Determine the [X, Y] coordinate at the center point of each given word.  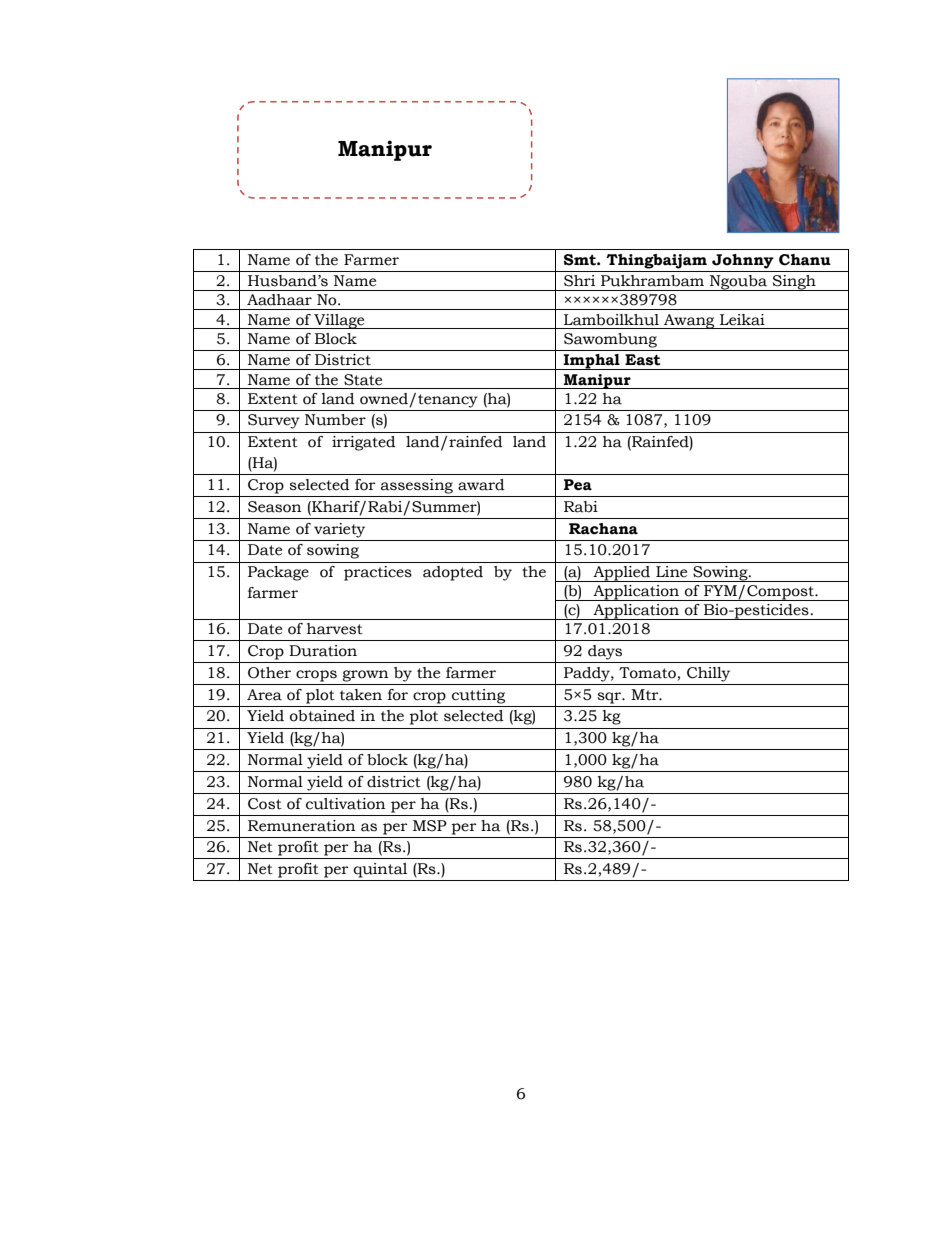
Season [275, 507]
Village [339, 321]
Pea [578, 485]
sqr [610, 698]
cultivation [346, 804]
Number [335, 420]
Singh [794, 283]
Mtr [646, 694]
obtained [322, 716]
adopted [453, 573]
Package [278, 573]
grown [365, 676]
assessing [417, 486]
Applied [622, 574]
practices [378, 573]
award [481, 485]
